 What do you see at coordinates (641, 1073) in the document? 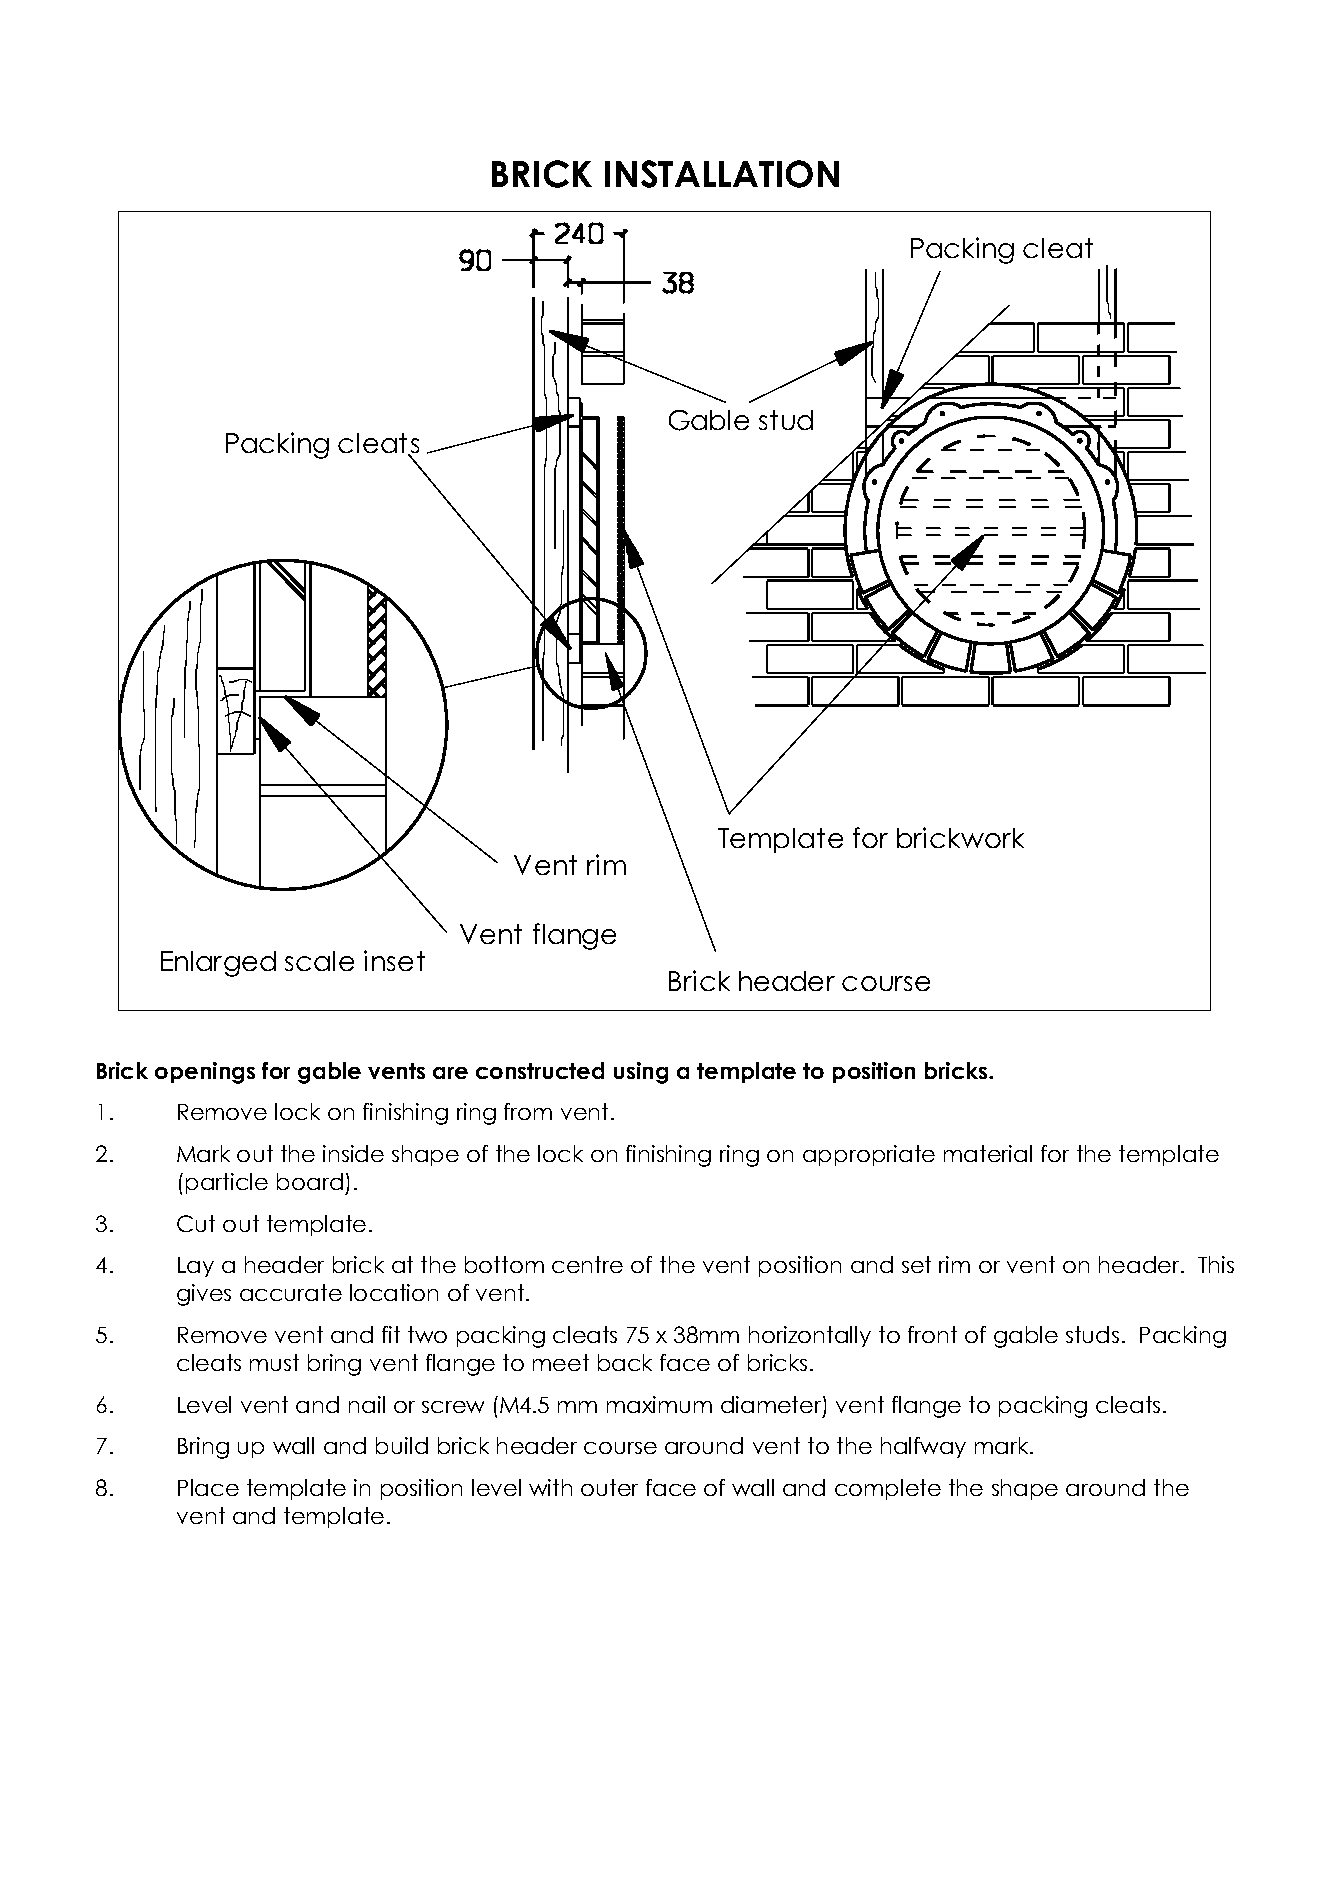
I see `using` at bounding box center [641, 1073].
